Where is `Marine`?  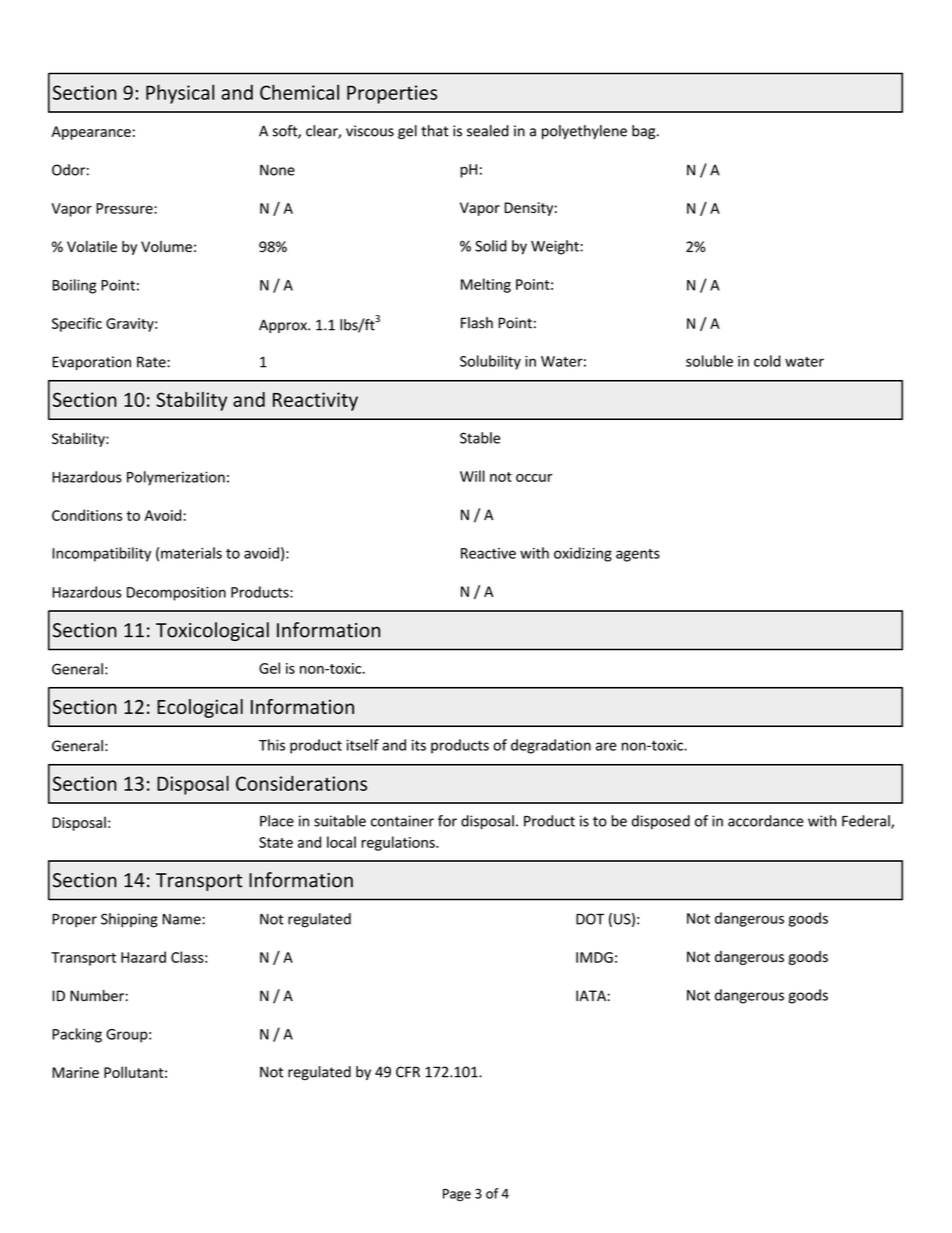
Marine is located at coordinates (75, 1072).
